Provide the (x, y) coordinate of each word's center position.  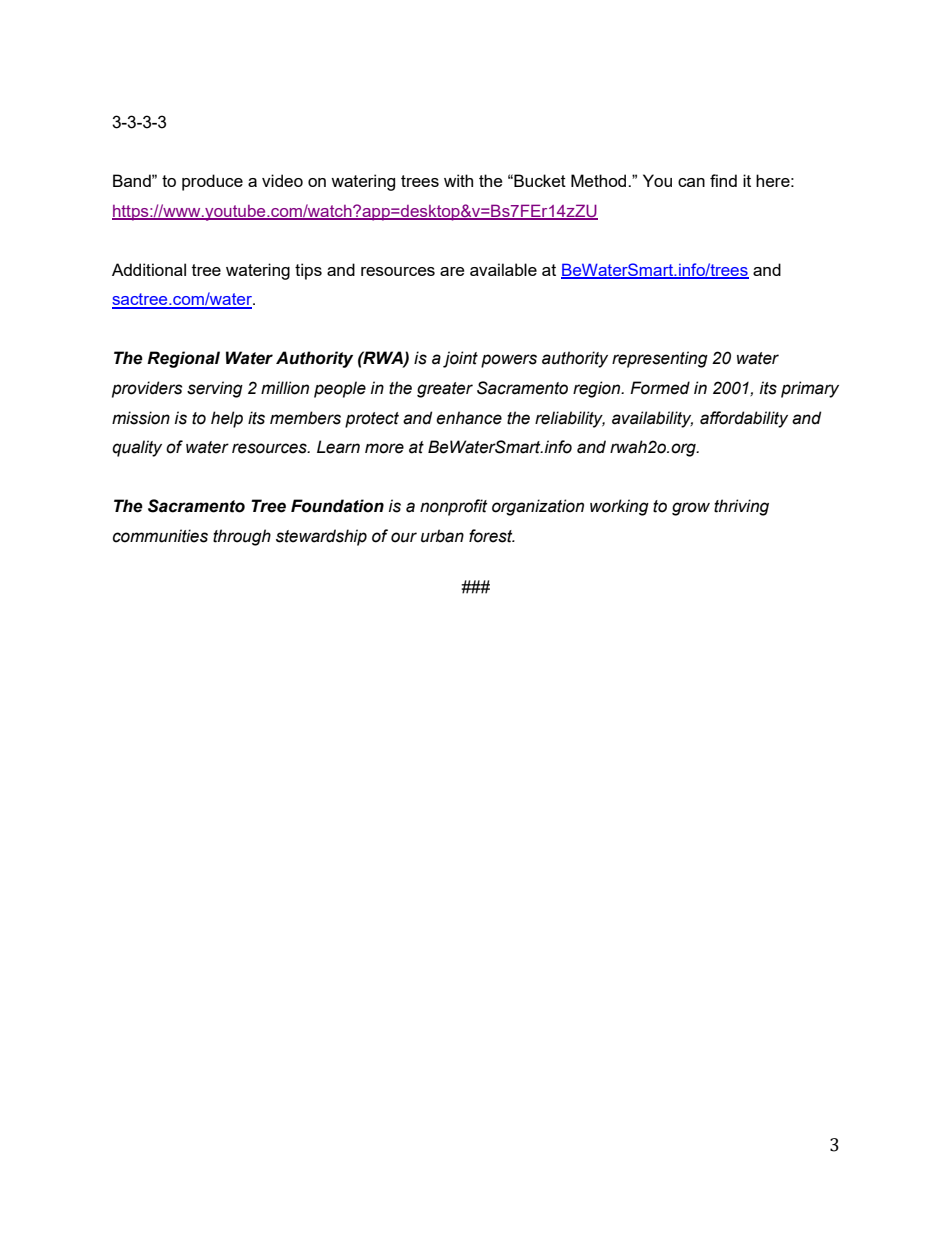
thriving (741, 507)
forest (492, 536)
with (458, 180)
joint (460, 359)
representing (660, 359)
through (242, 537)
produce (212, 182)
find (723, 180)
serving (215, 389)
